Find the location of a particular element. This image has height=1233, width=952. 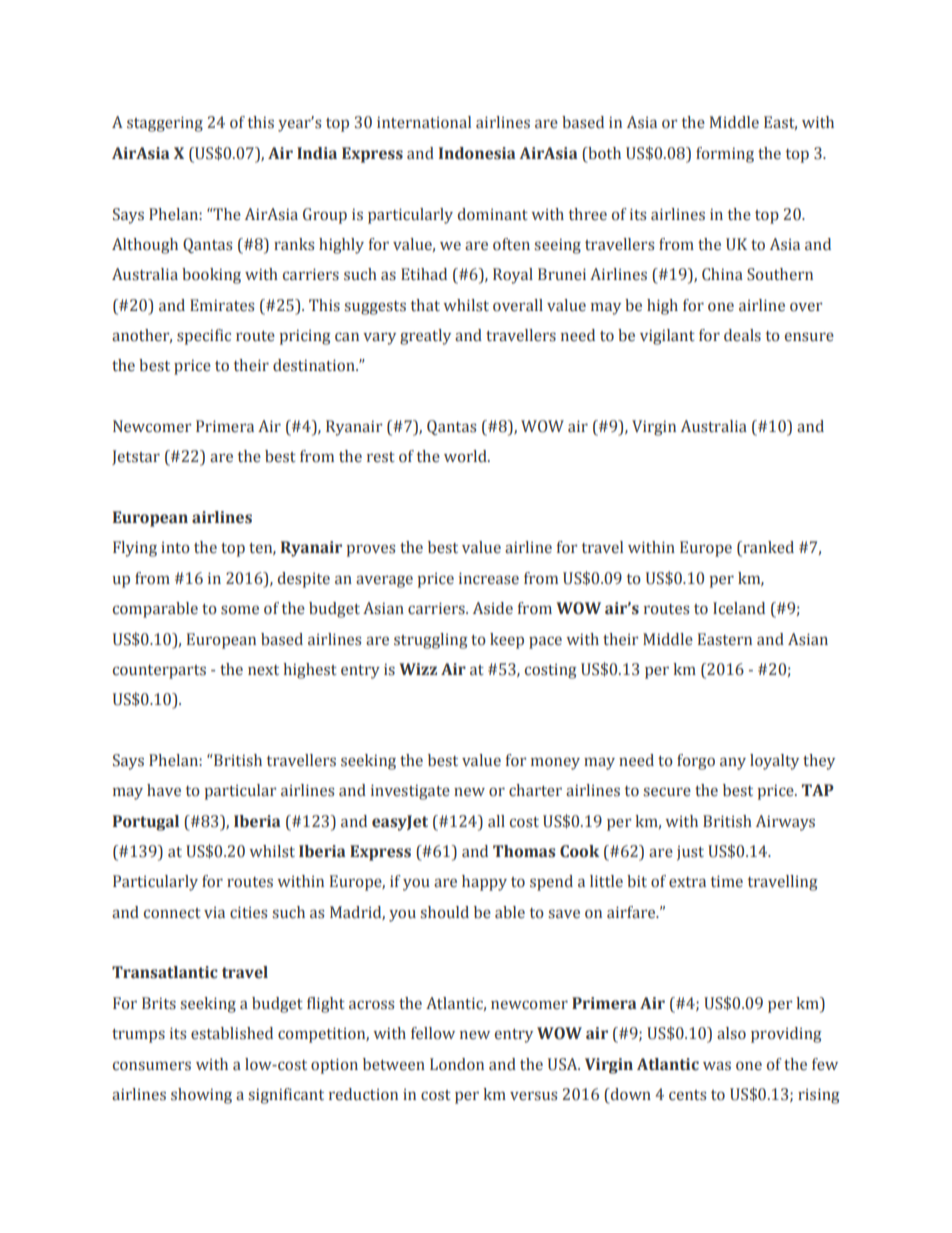

showing is located at coordinates (201, 1096).
